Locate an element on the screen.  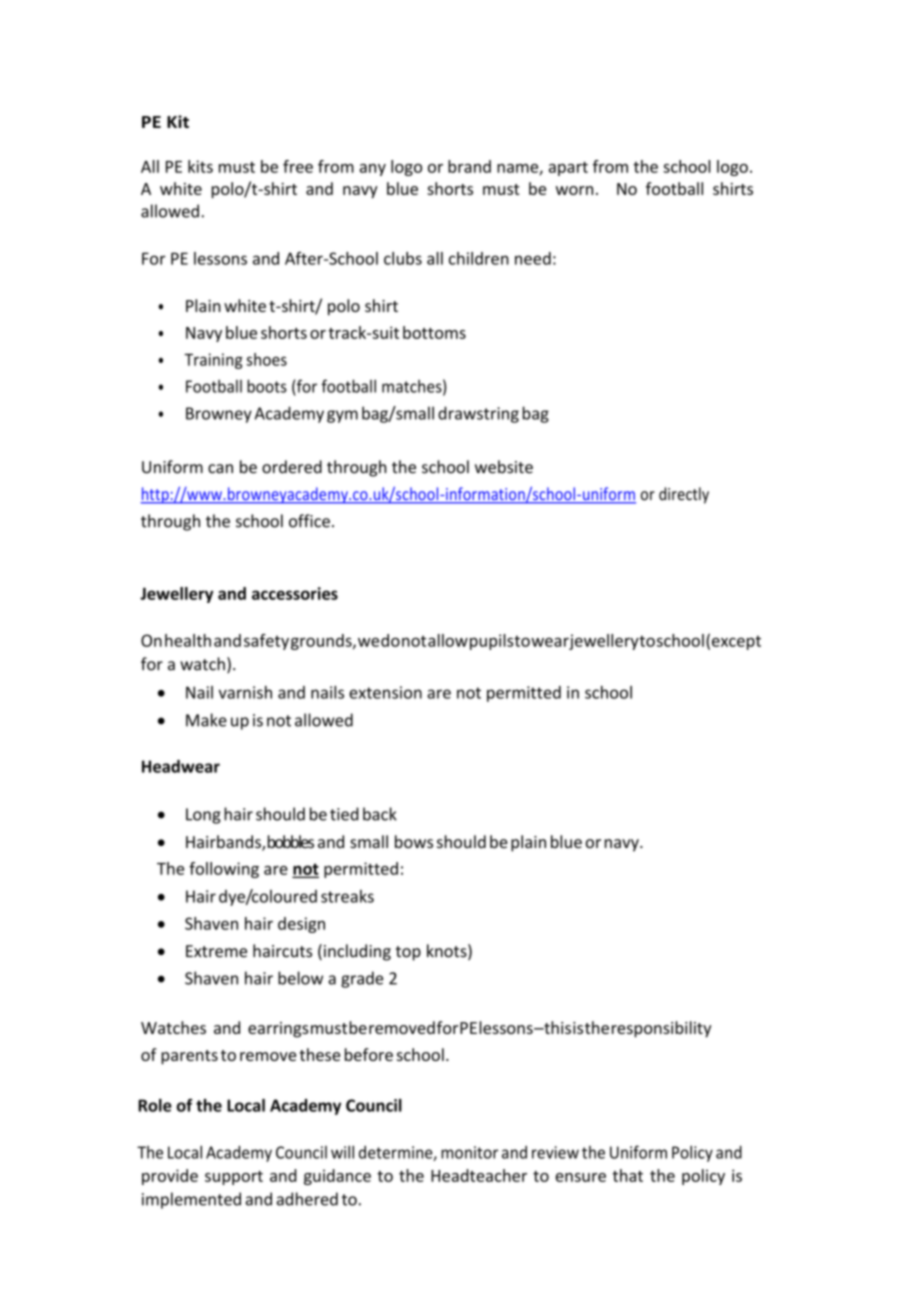
kits is located at coordinates (200, 166).
